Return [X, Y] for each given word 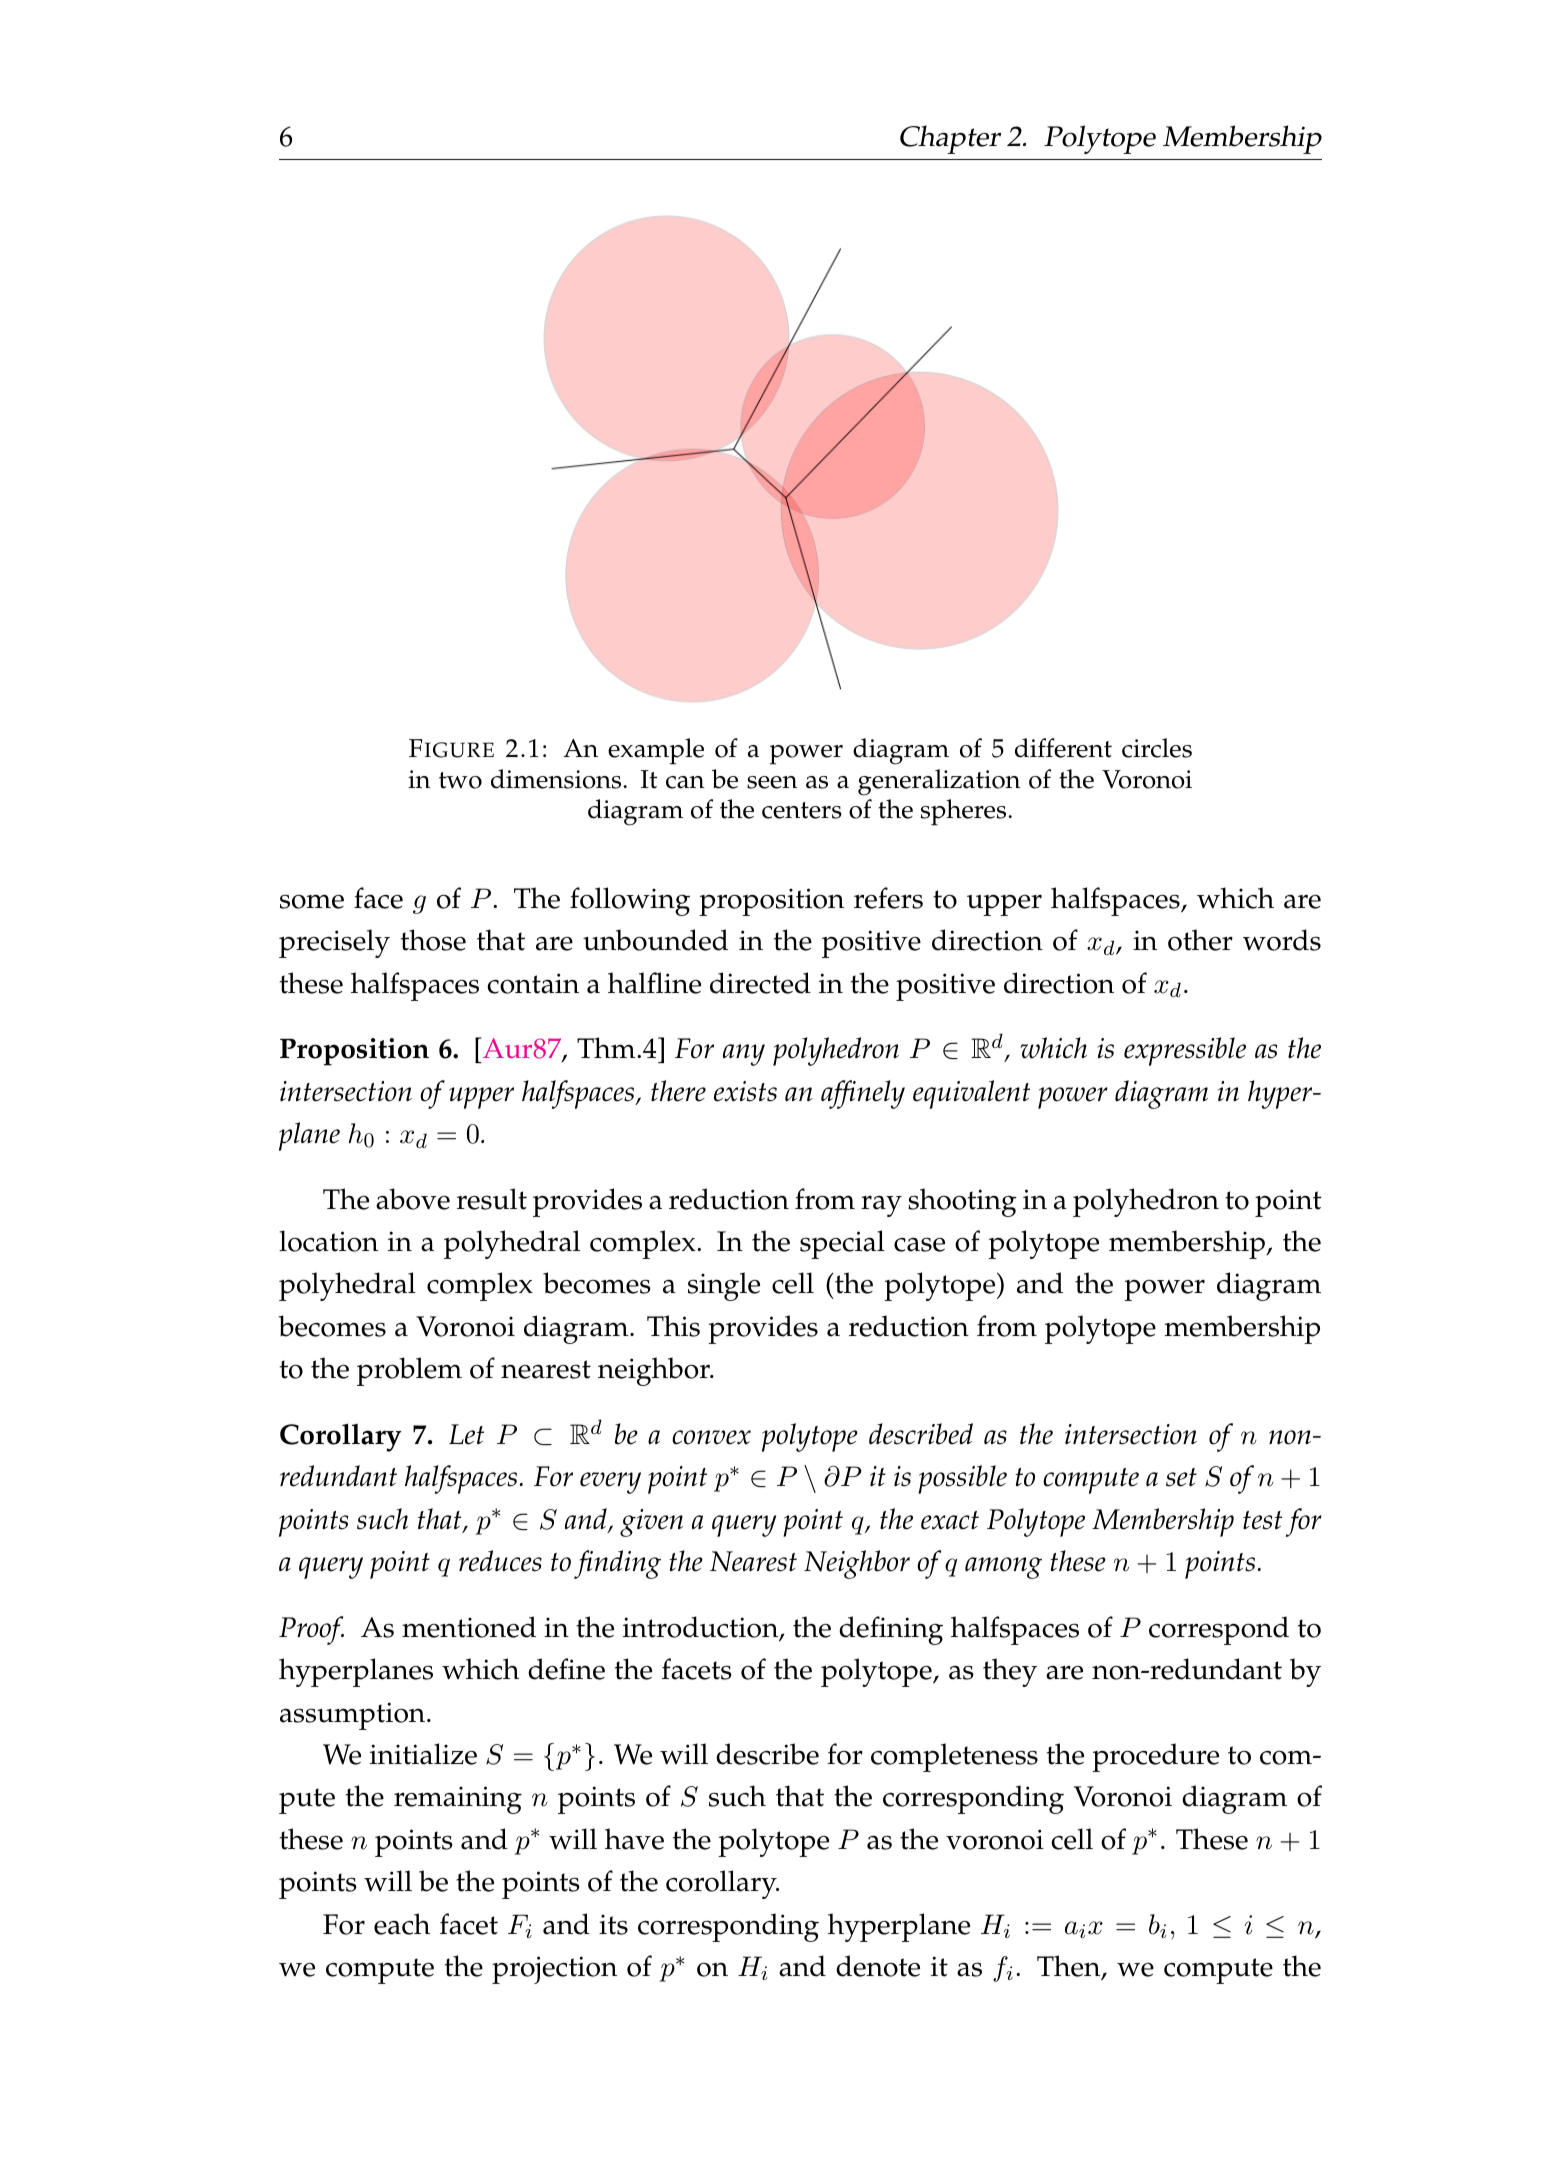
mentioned [469, 1627]
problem [409, 1371]
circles [1157, 748]
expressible [1185, 1051]
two [460, 780]
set [1181, 1477]
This [673, 1326]
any [744, 1055]
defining [891, 1630]
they [1010, 1672]
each [402, 1924]
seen [772, 782]
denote [878, 1966]
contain [533, 983]
